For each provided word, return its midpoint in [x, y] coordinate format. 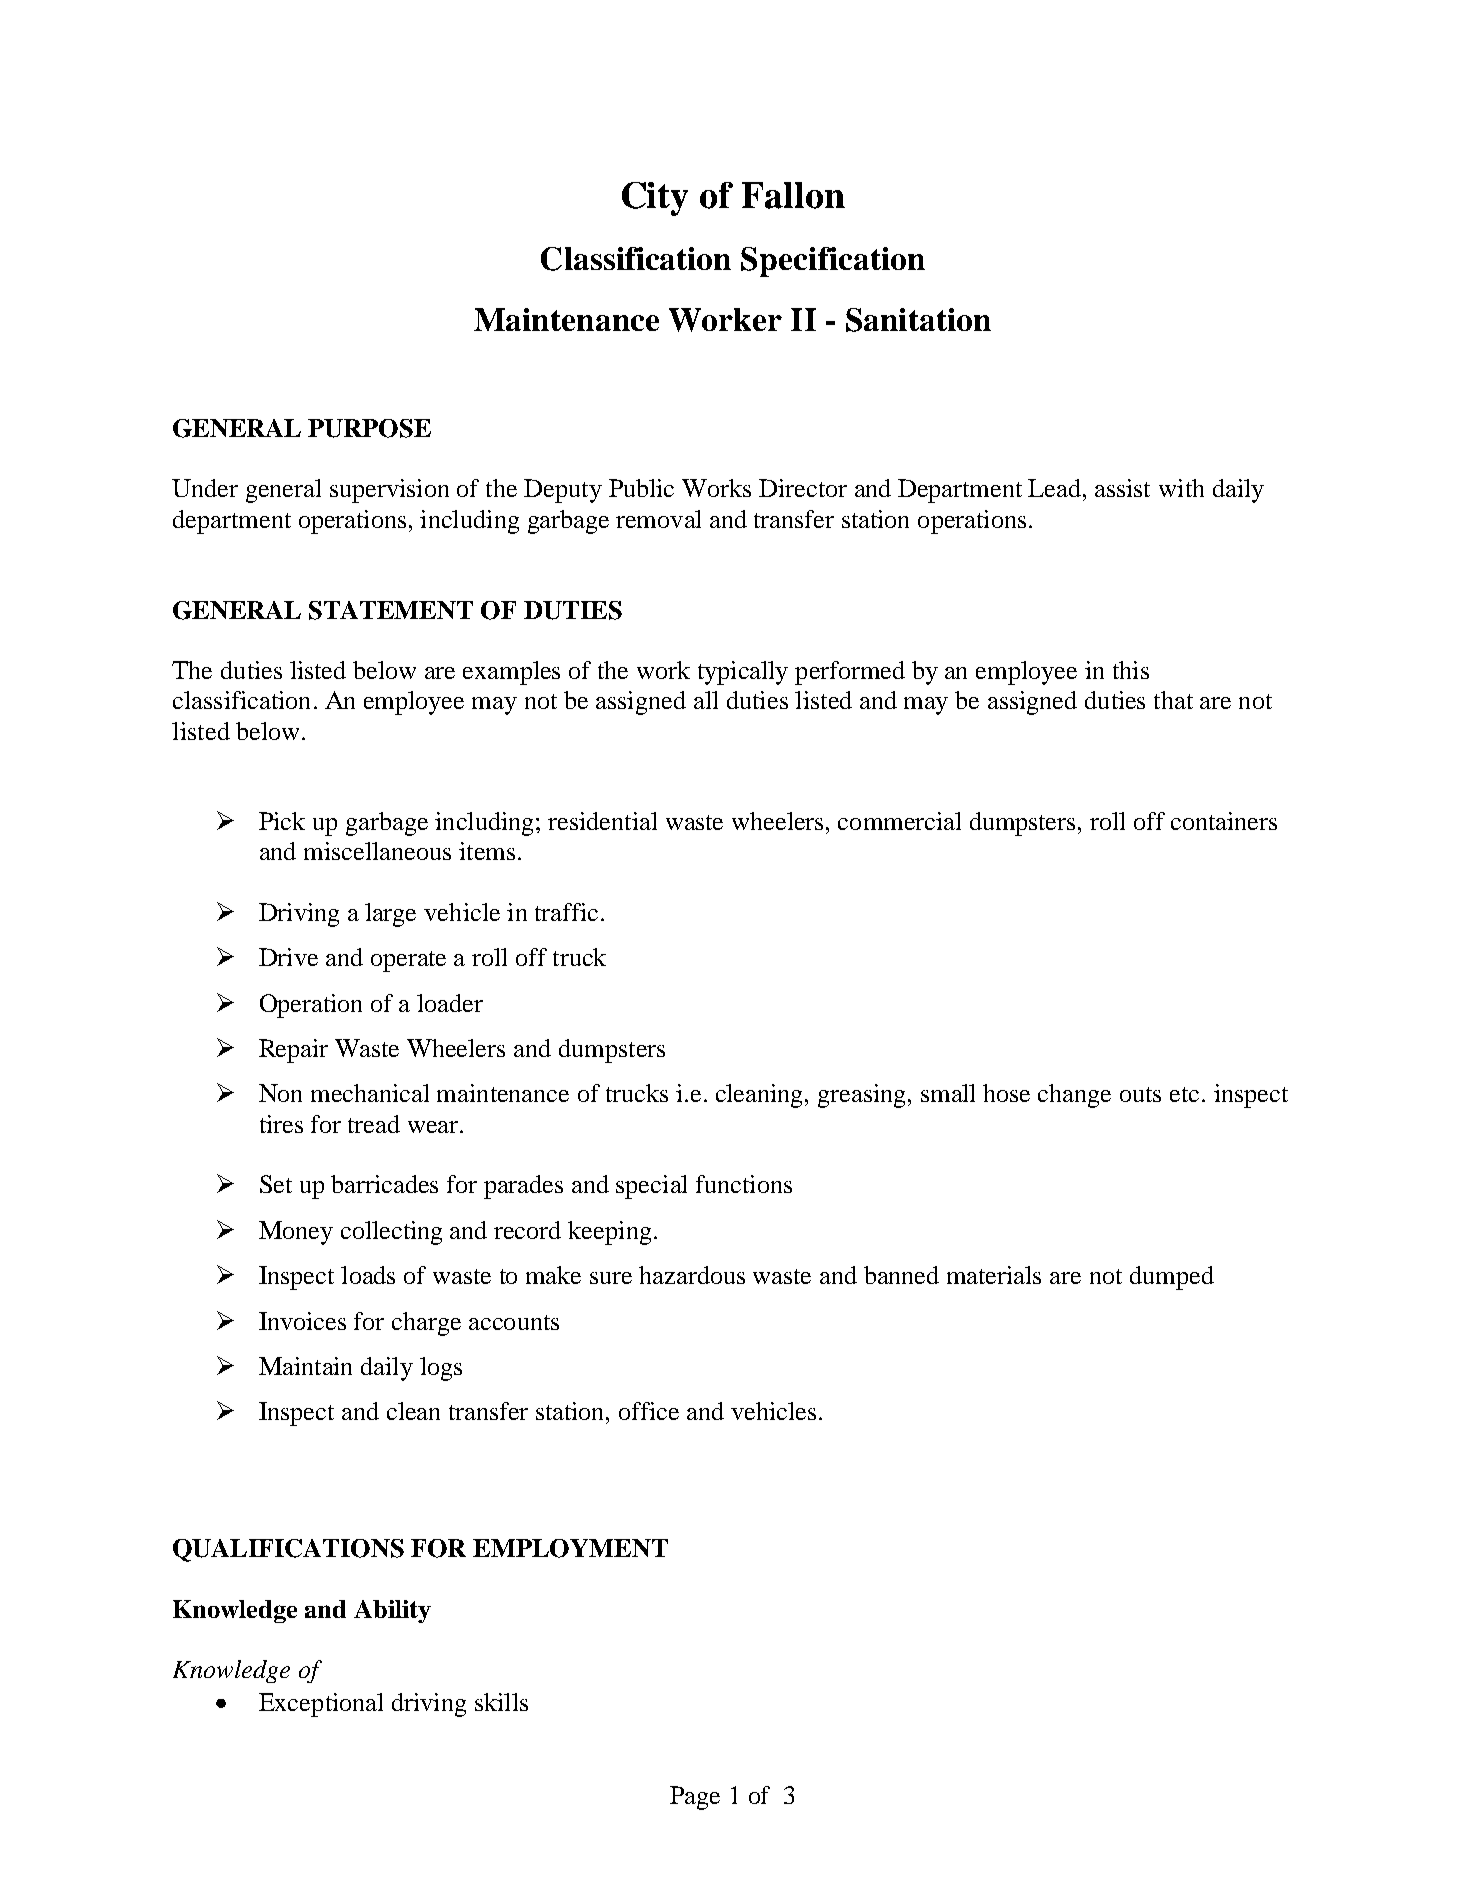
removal [658, 519]
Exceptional [321, 1705]
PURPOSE [369, 428]
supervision [389, 491]
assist [1122, 488]
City [655, 199]
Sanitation [918, 320]
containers [1224, 821]
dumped [1172, 1278]
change [1074, 1096]
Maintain [305, 1366]
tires [281, 1124]
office [649, 1411]
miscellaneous [377, 851]
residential [602, 821]
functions [744, 1184]
